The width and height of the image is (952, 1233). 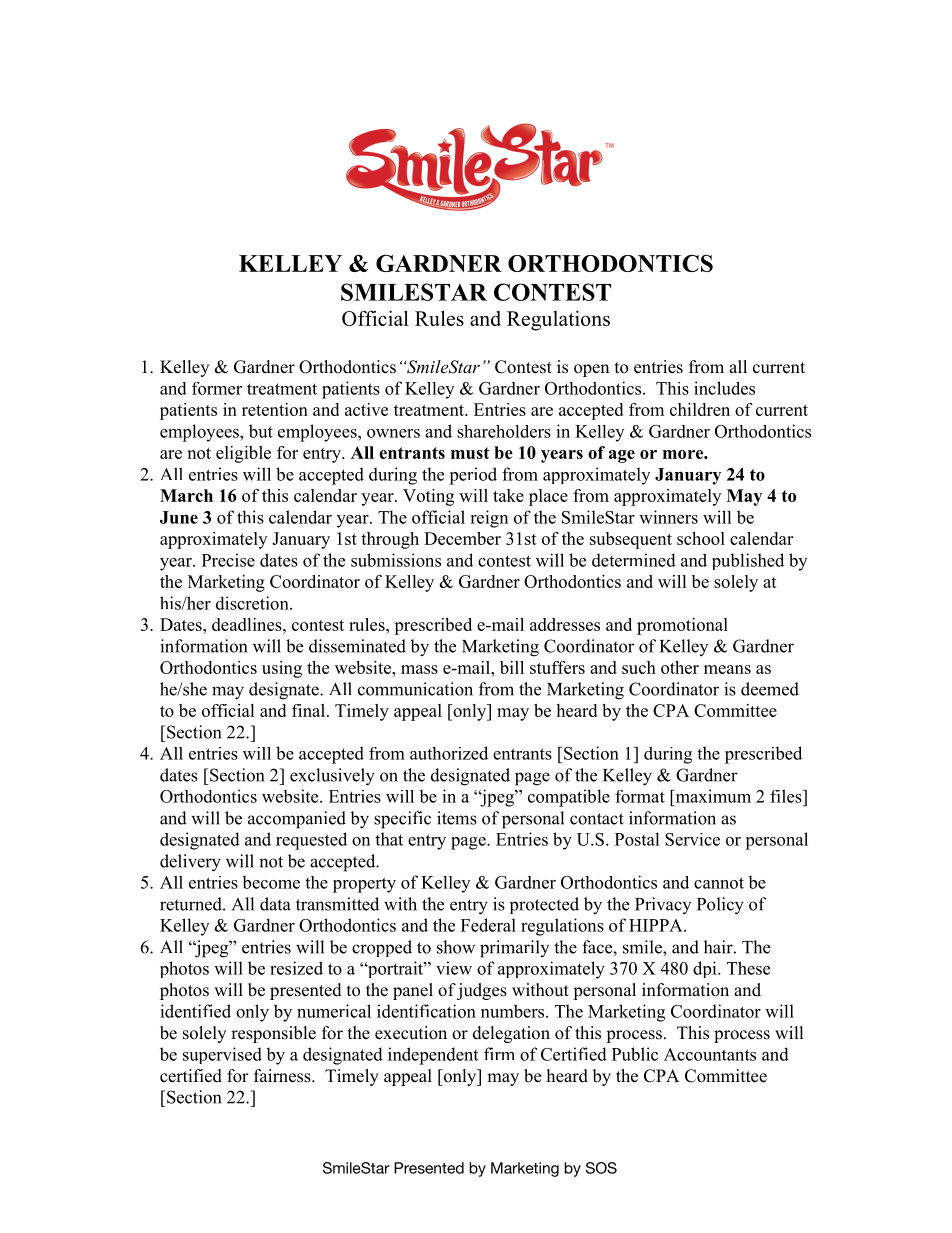 What do you see at coordinates (712, 796) in the image?
I see `maximum` at bounding box center [712, 796].
